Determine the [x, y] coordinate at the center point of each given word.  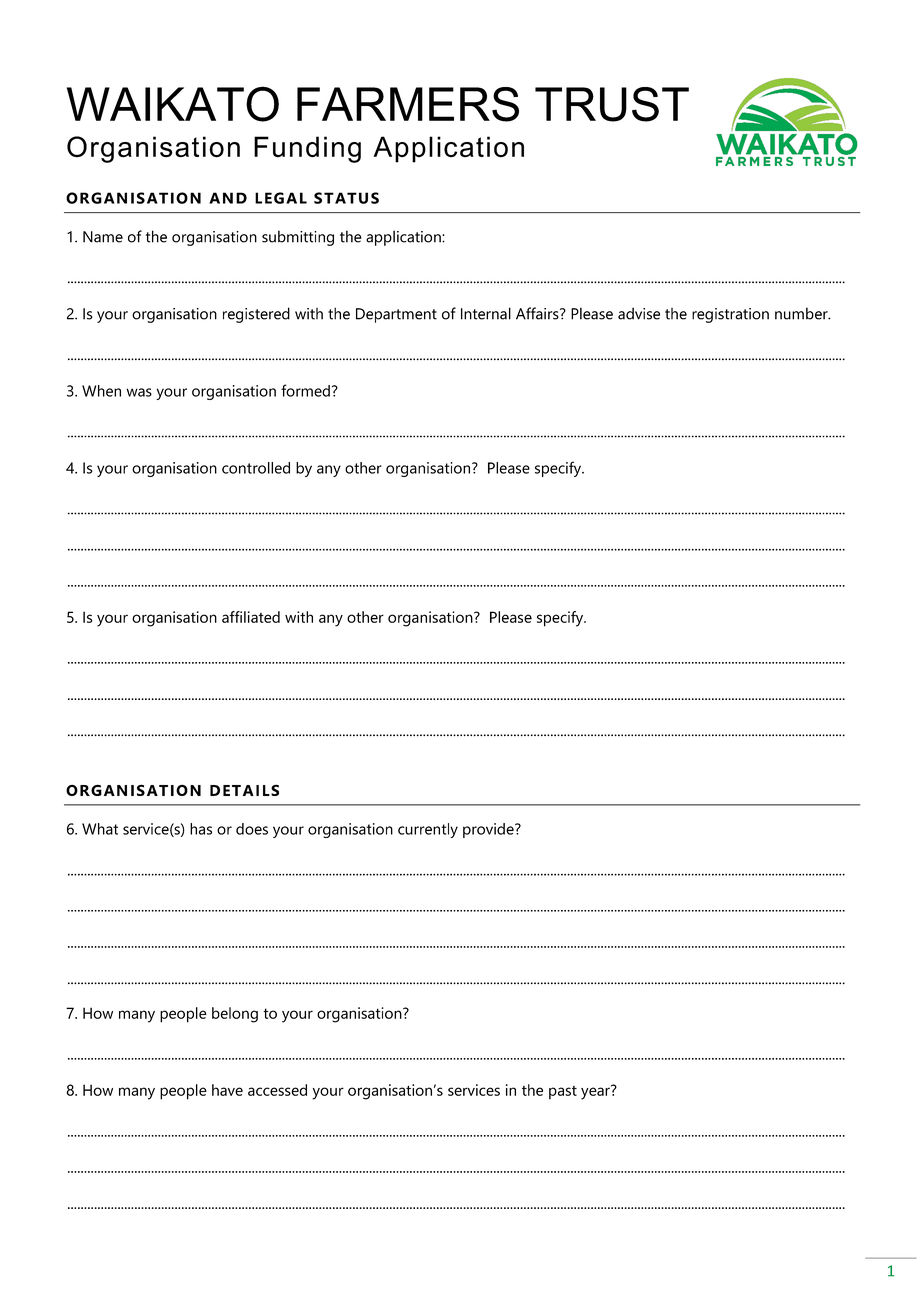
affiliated [251, 617]
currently [428, 830]
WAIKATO [173, 104]
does [252, 829]
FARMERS [408, 104]
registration [730, 315]
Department [396, 315]
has [201, 829]
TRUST [612, 104]
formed [305, 390]
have [227, 1090]
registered [256, 315]
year [596, 1092]
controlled [256, 468]
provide [489, 830]
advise [639, 313]
